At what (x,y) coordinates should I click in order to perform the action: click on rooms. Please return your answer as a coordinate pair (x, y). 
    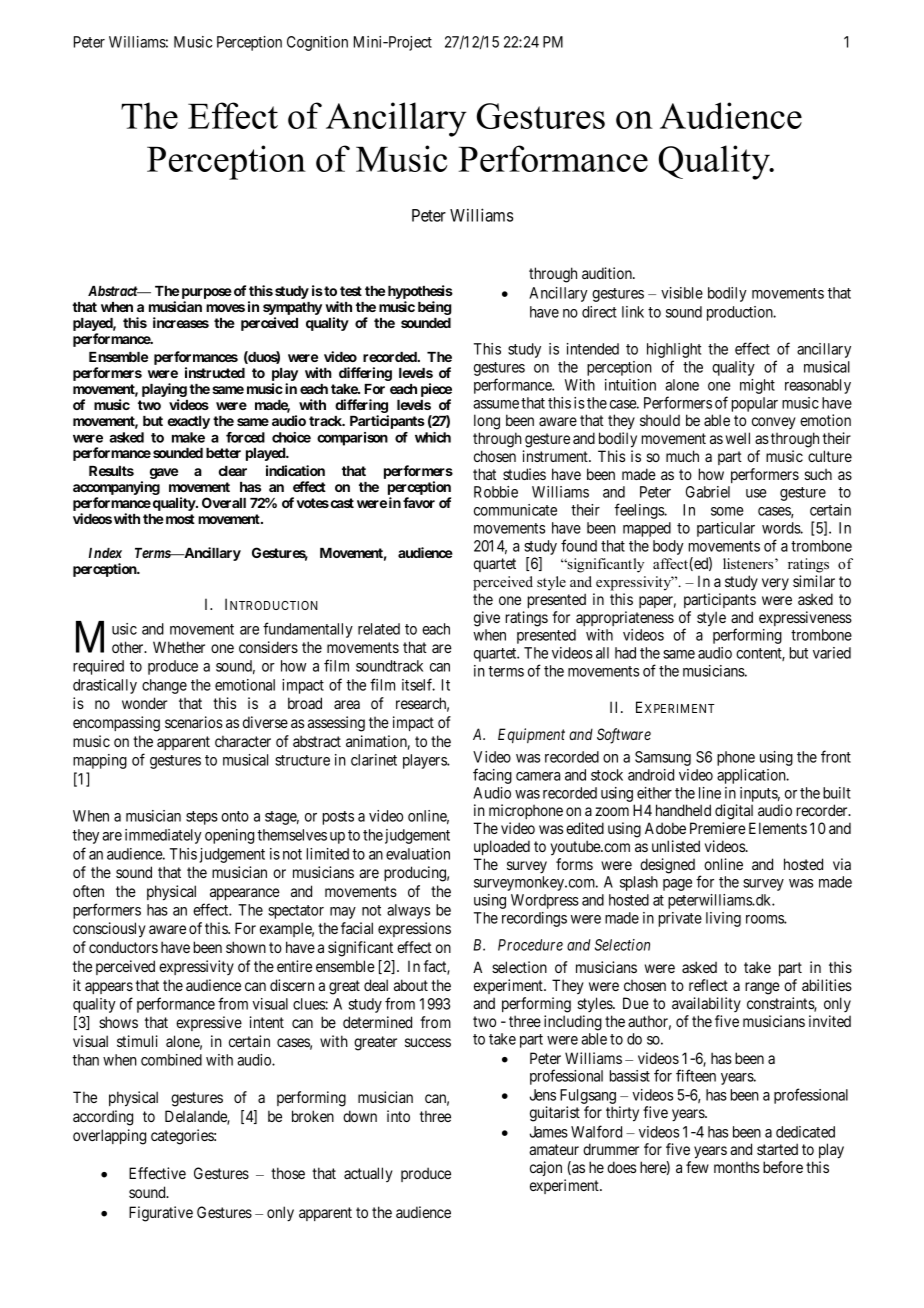
    Looking at the image, I should click on (765, 919).
